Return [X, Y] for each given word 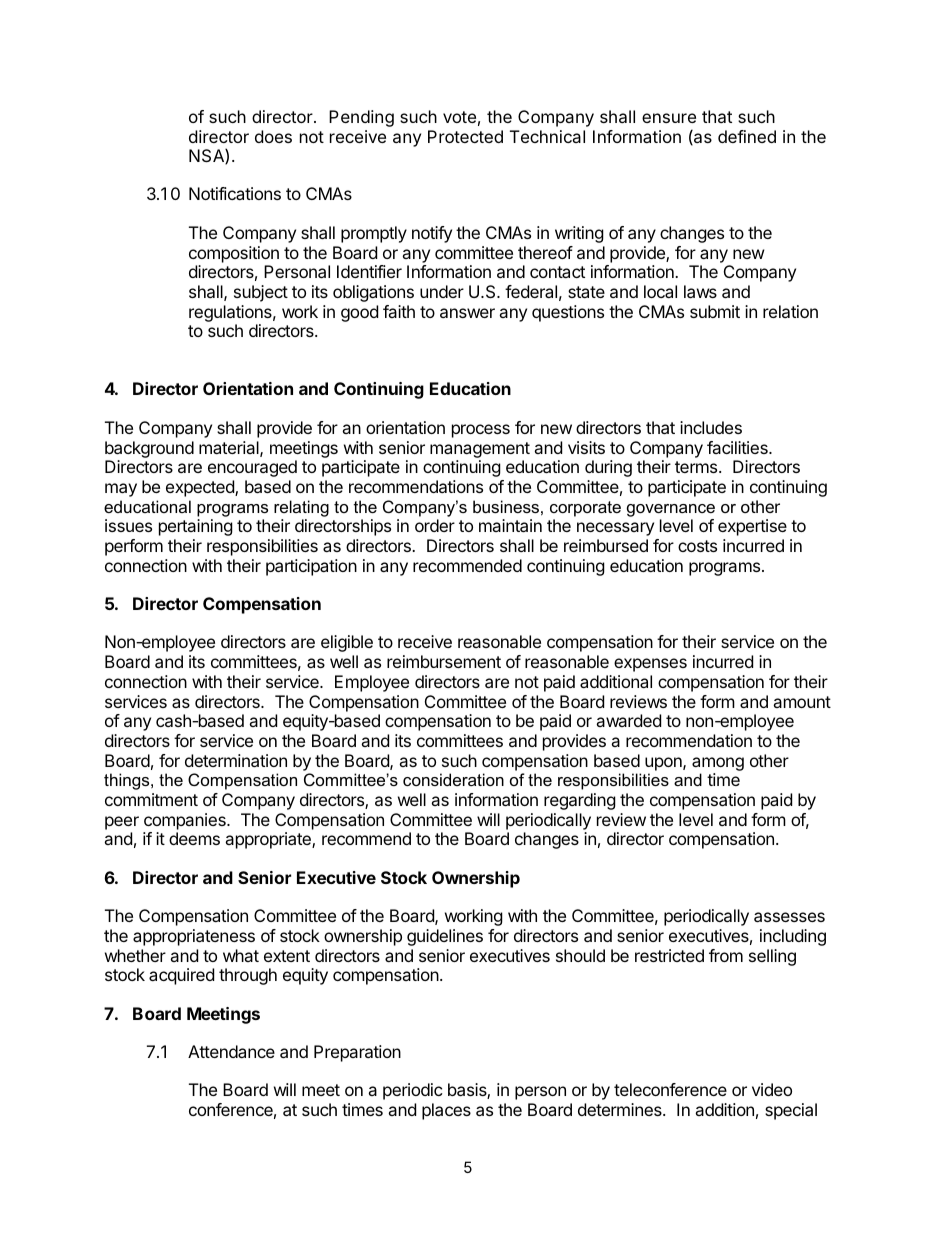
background [149, 449]
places [446, 1111]
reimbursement [444, 661]
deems [194, 838]
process [481, 431]
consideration [453, 779]
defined [747, 136]
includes [711, 427]
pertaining [196, 527]
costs [697, 546]
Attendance [231, 1051]
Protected [465, 136]
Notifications [235, 193]
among [718, 764]
